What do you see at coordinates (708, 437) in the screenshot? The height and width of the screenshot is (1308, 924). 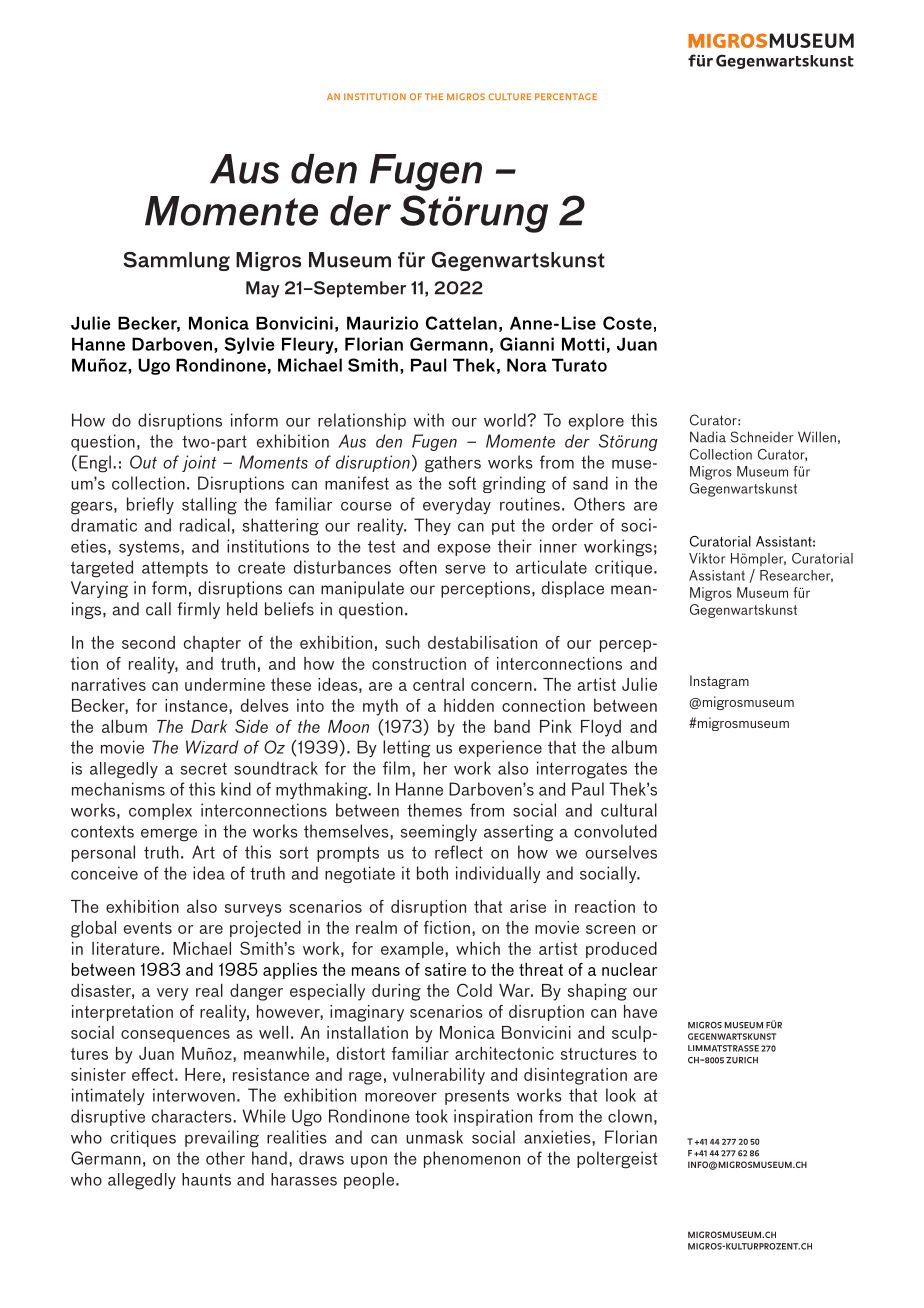 I see `Nadia` at bounding box center [708, 437].
